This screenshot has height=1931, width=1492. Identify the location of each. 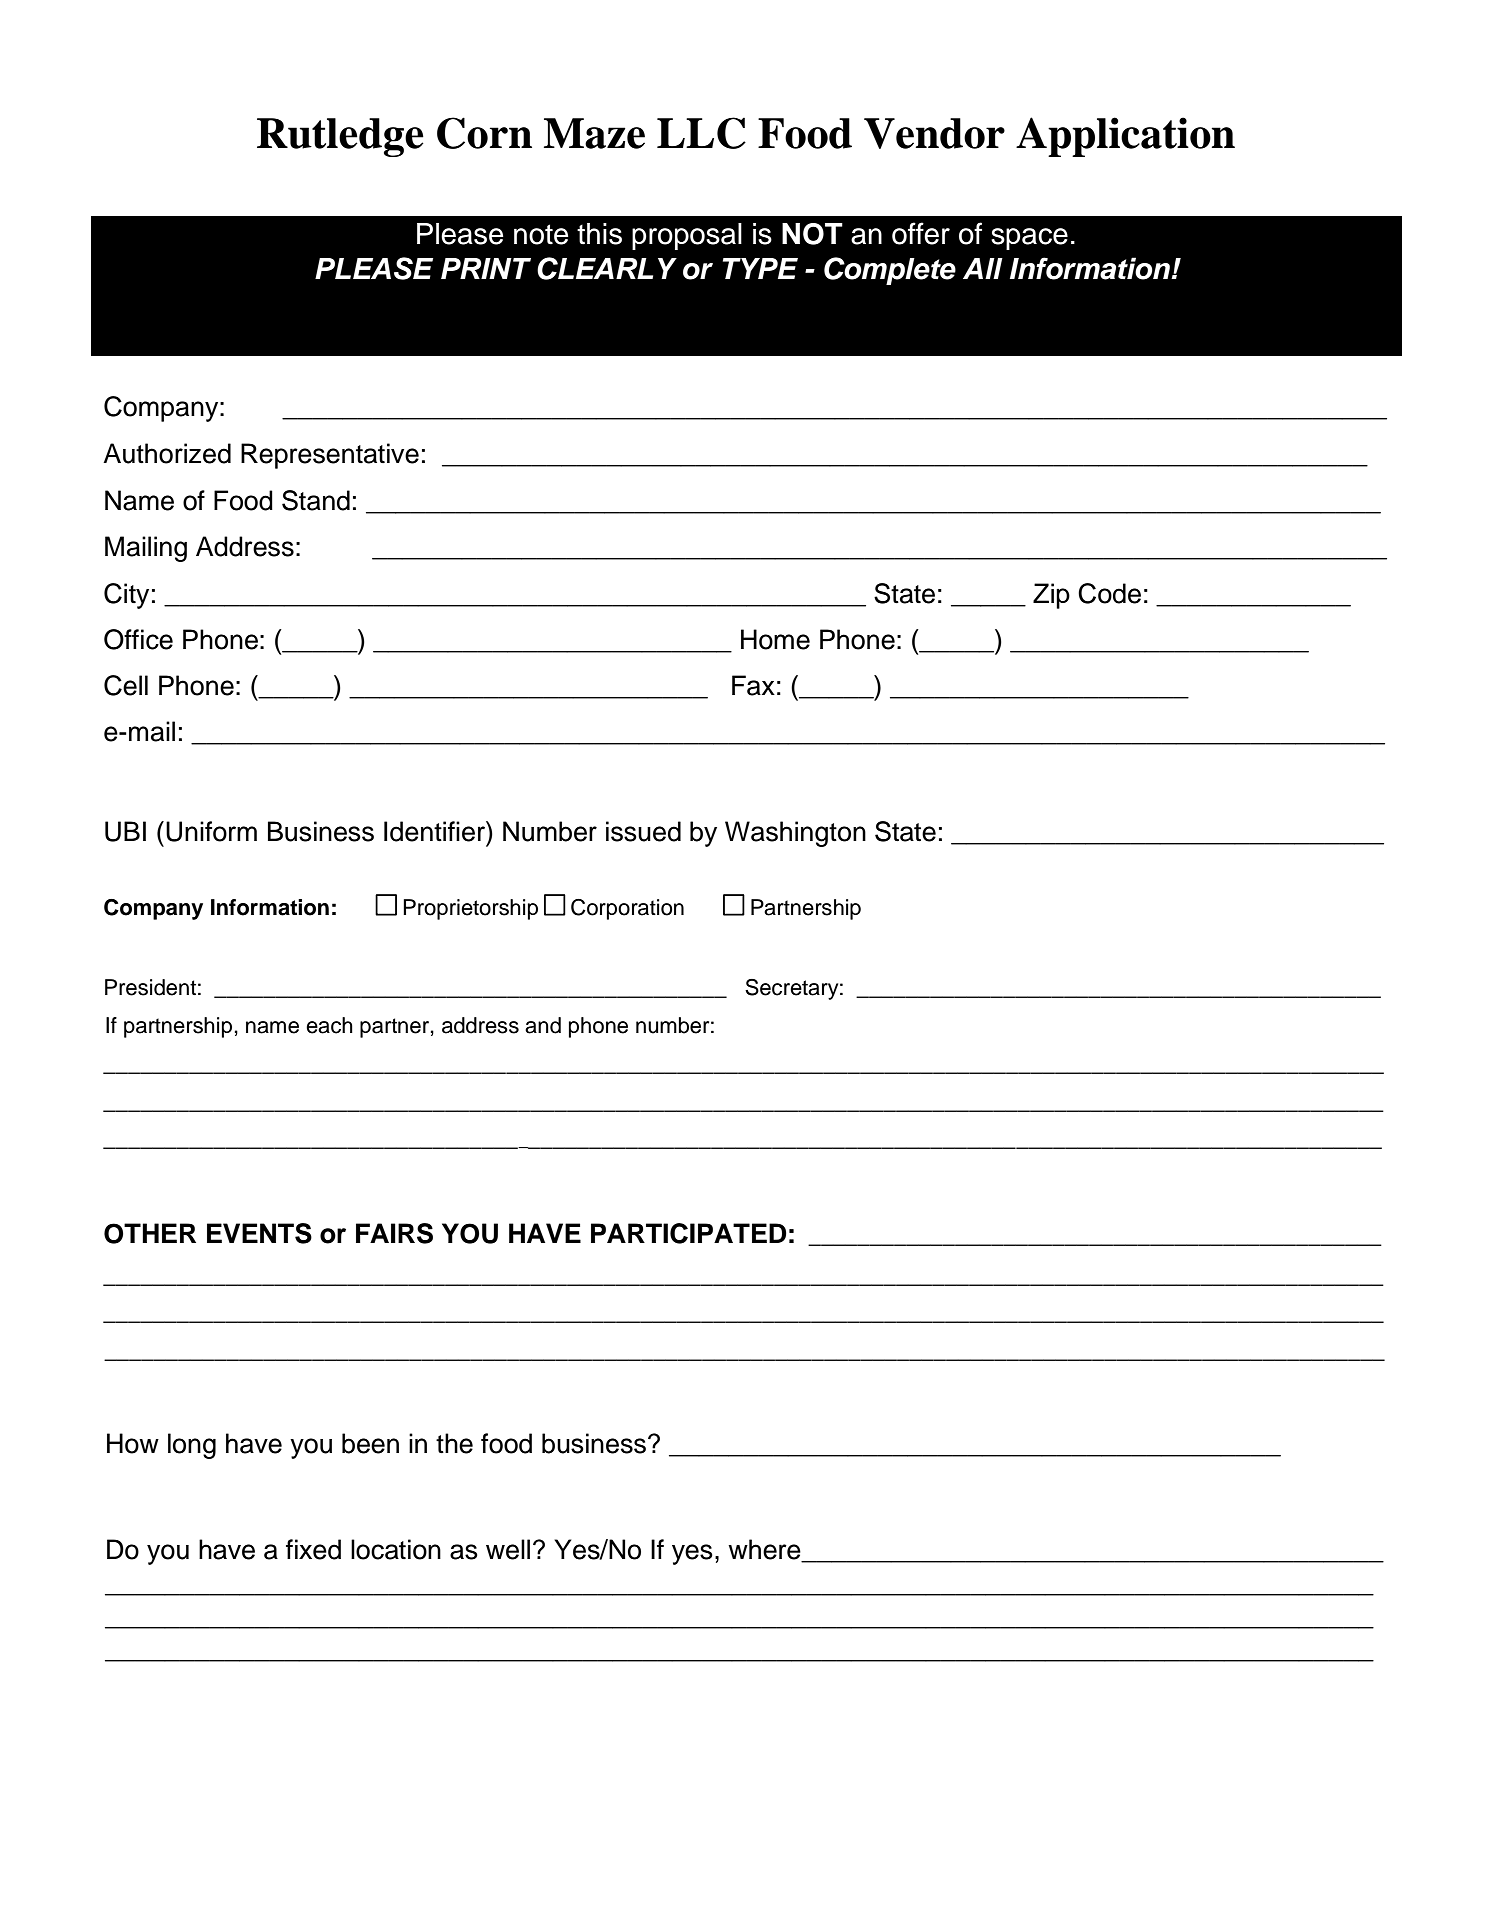
(329, 1025).
